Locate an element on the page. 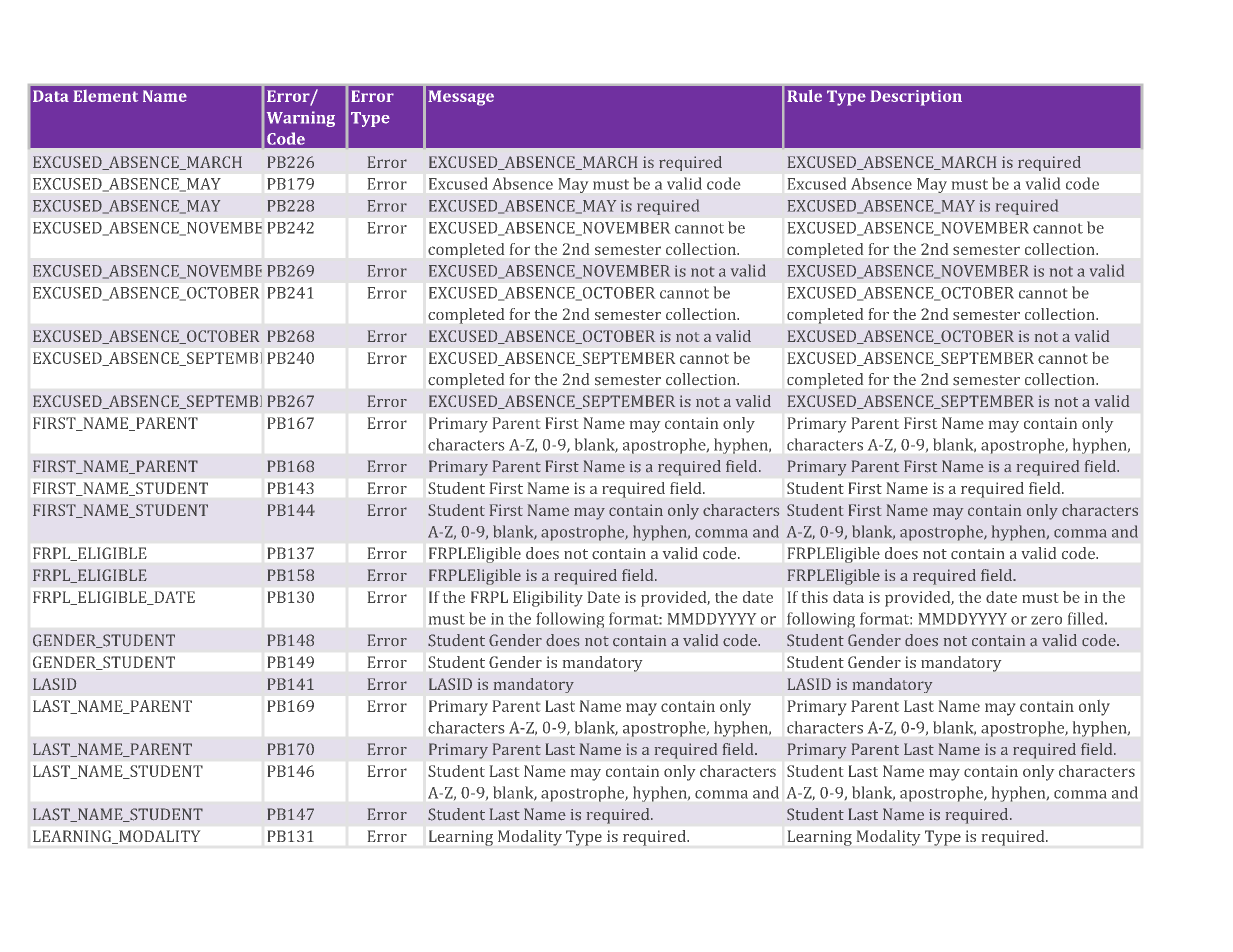 The width and height of the page is (1233, 952). Eligibility is located at coordinates (548, 599).
